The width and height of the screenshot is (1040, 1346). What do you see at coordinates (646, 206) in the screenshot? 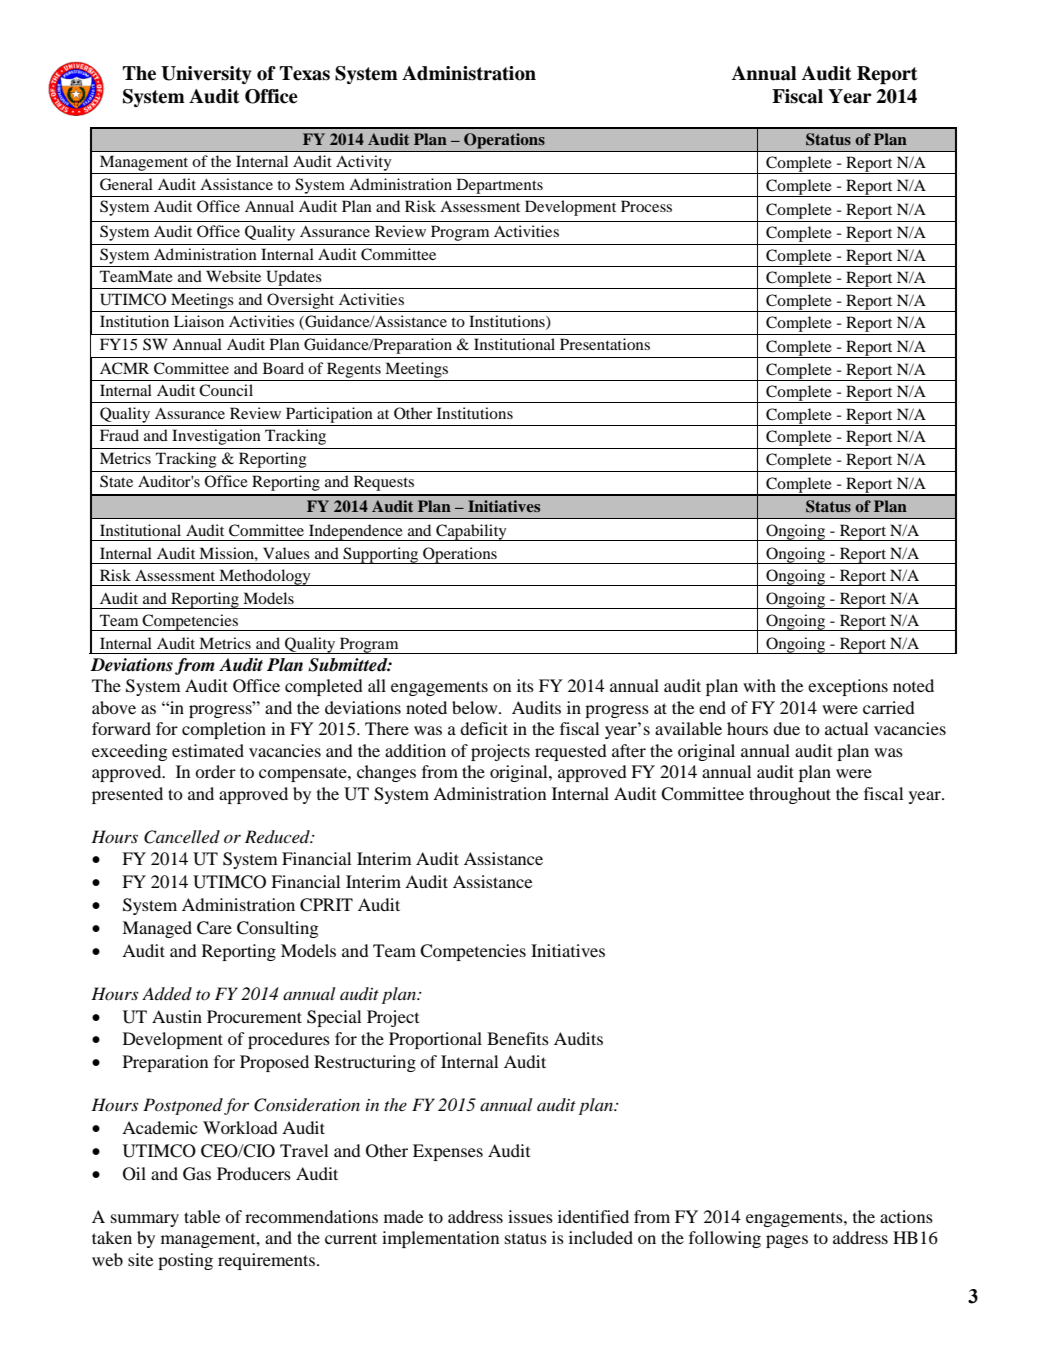
I see `Process` at bounding box center [646, 206].
